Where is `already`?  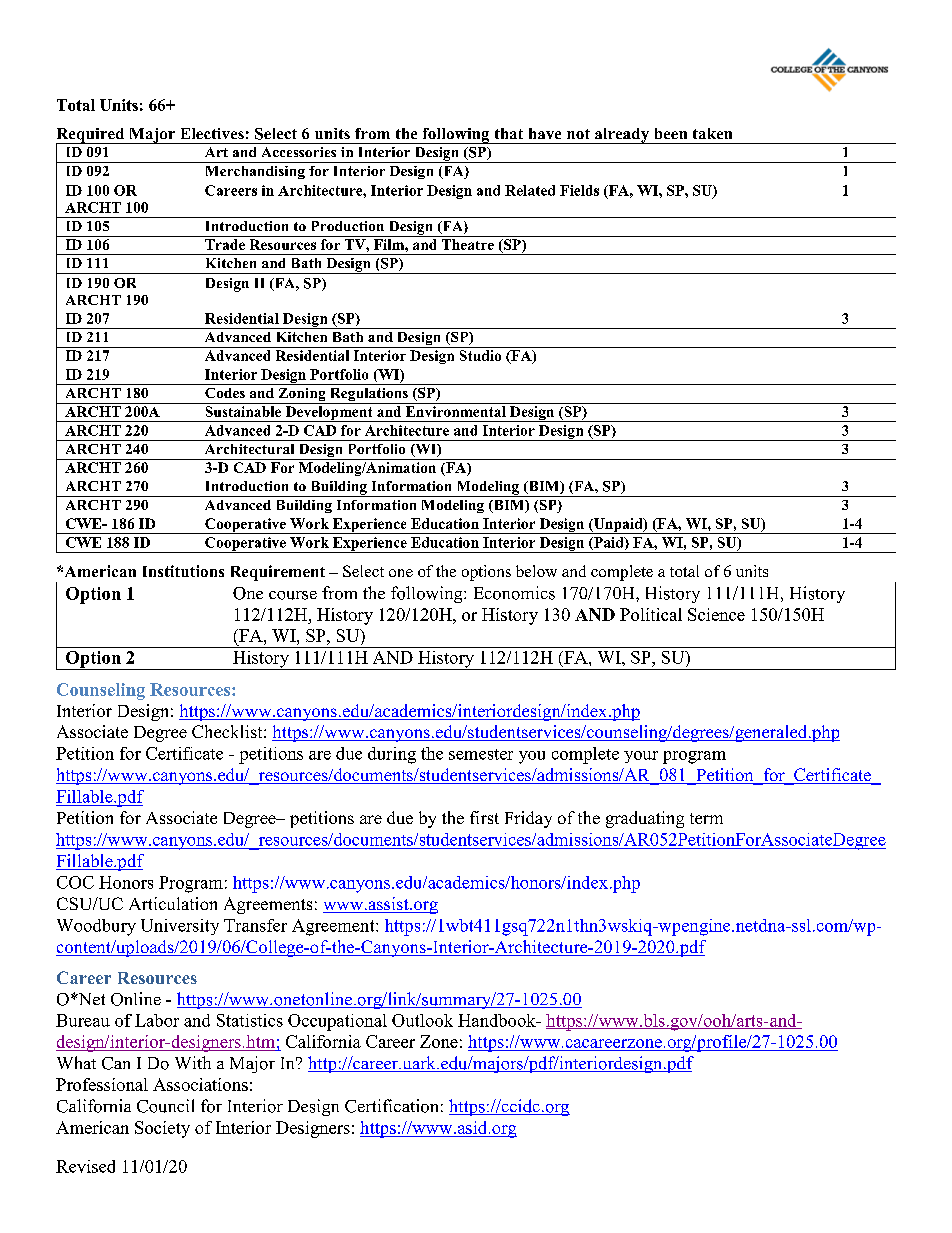
already is located at coordinates (622, 136).
